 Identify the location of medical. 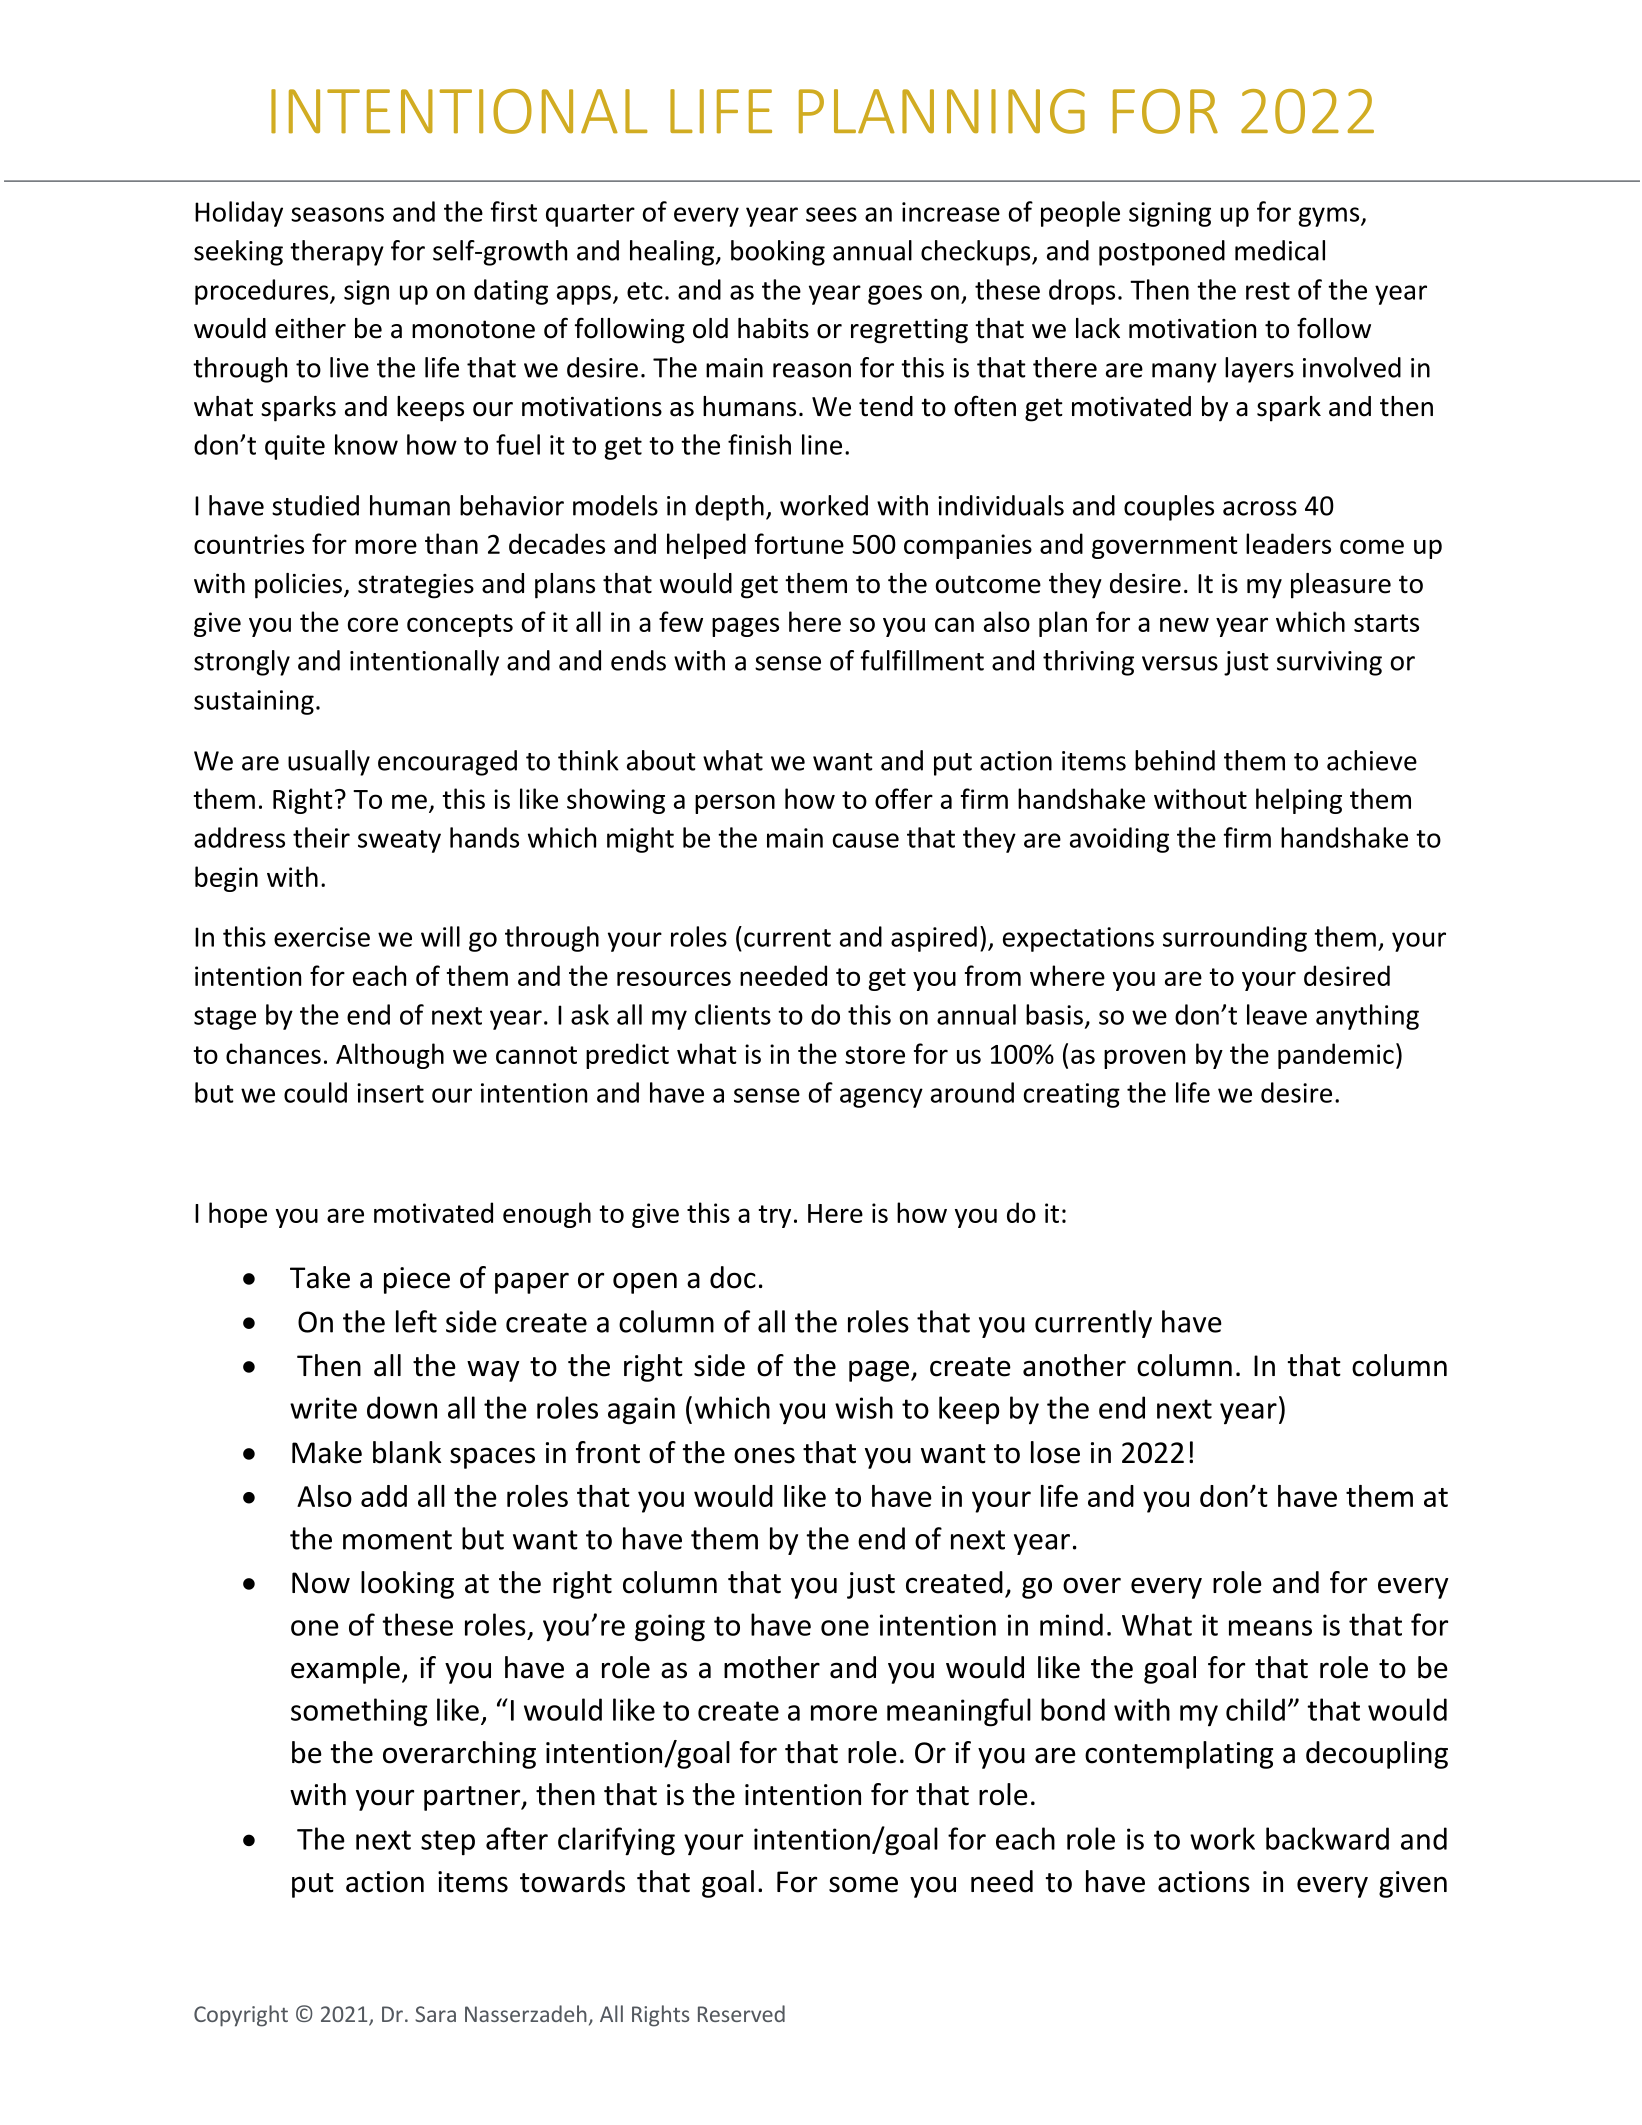
(1280, 250).
